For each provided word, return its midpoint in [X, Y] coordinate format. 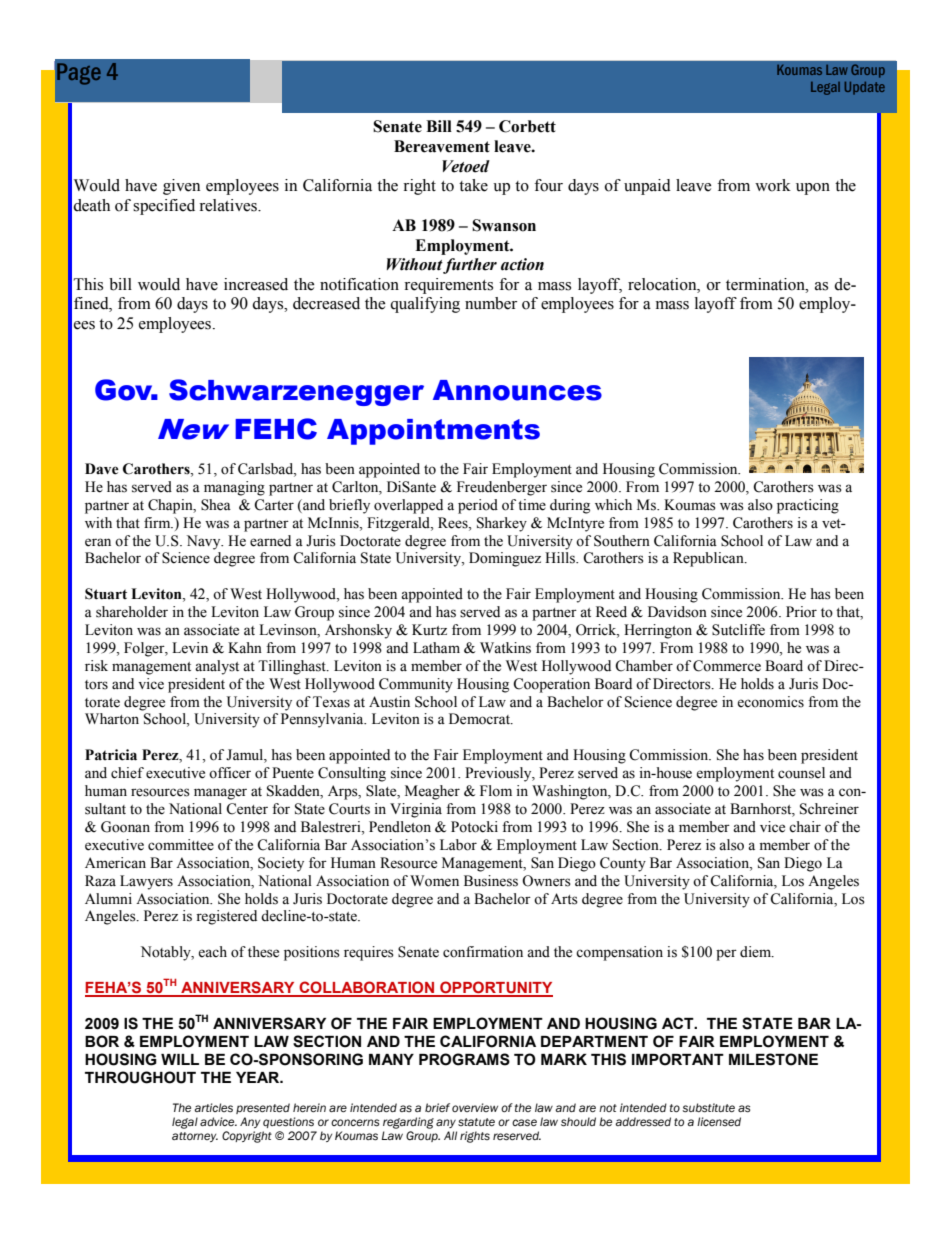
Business [491, 881]
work [773, 185]
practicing [808, 506]
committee [181, 845]
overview [475, 1107]
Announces [517, 390]
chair [805, 827]
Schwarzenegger [296, 392]
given [181, 187]
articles [213, 1108]
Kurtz [429, 629]
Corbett [527, 126]
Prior [801, 612]
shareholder [132, 612]
